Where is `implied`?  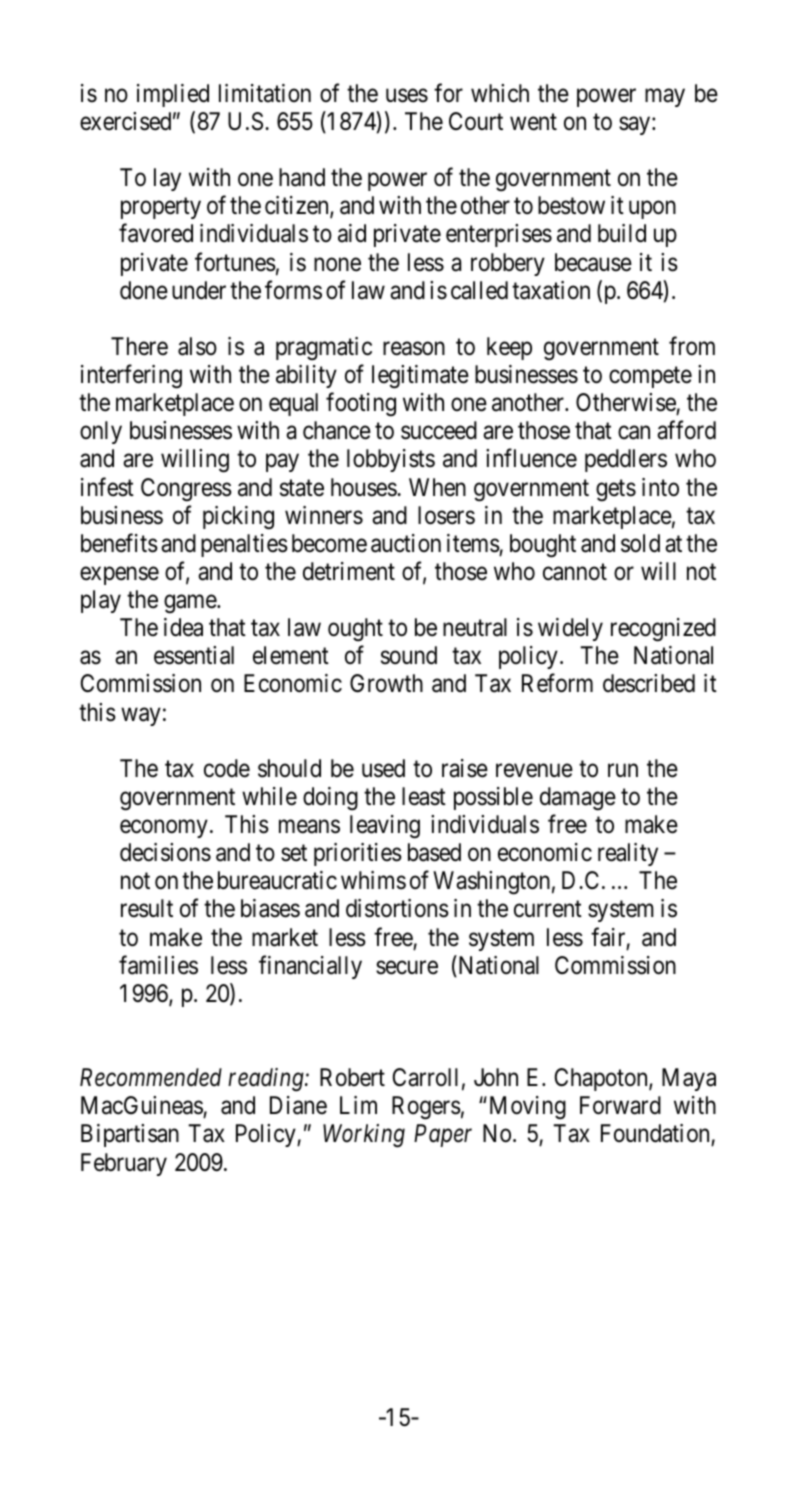 implied is located at coordinates (173, 95).
